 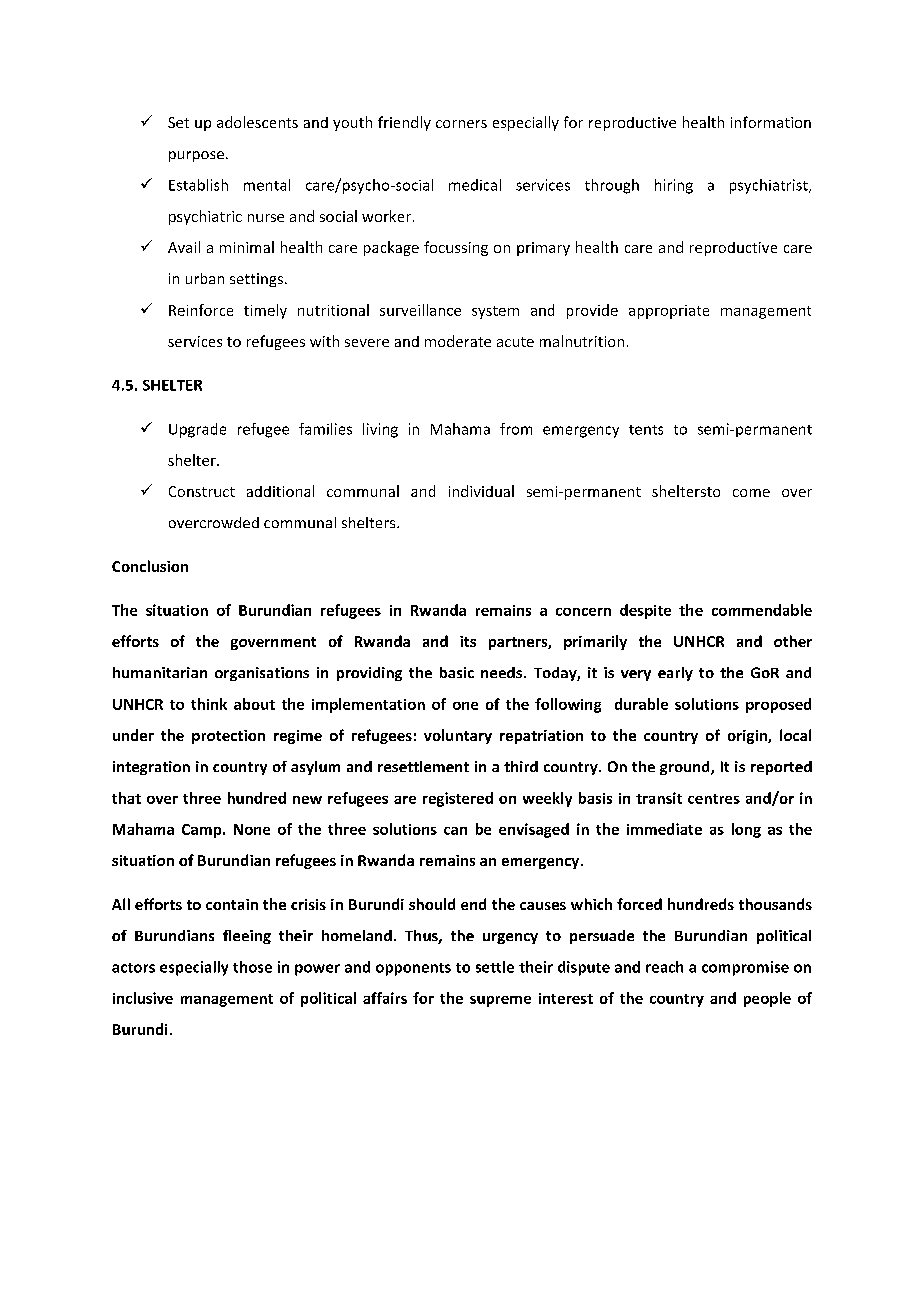 I want to click on corners, so click(x=461, y=124).
